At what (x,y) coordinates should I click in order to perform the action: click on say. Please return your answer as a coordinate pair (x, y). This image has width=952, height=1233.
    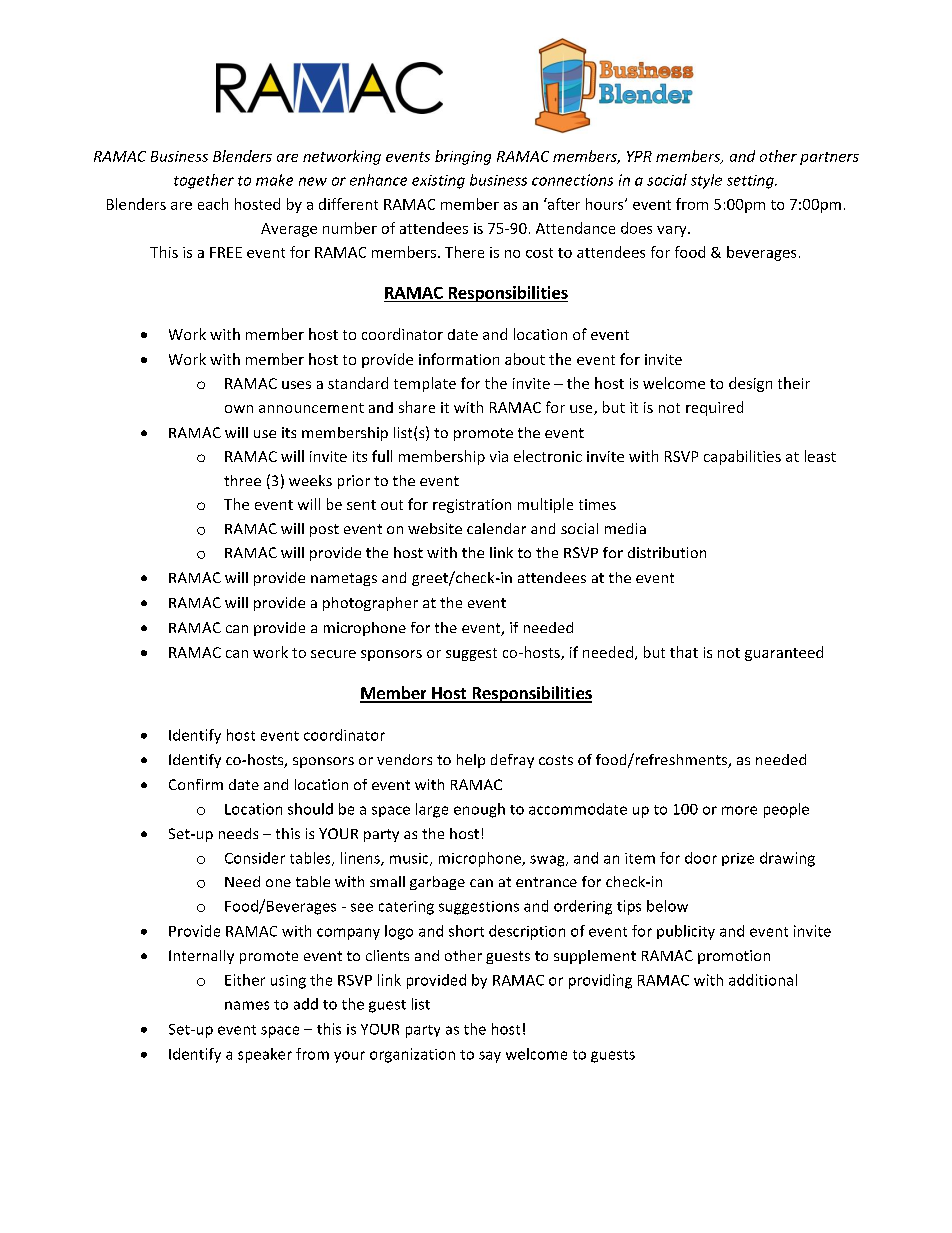
    Looking at the image, I should click on (490, 1057).
